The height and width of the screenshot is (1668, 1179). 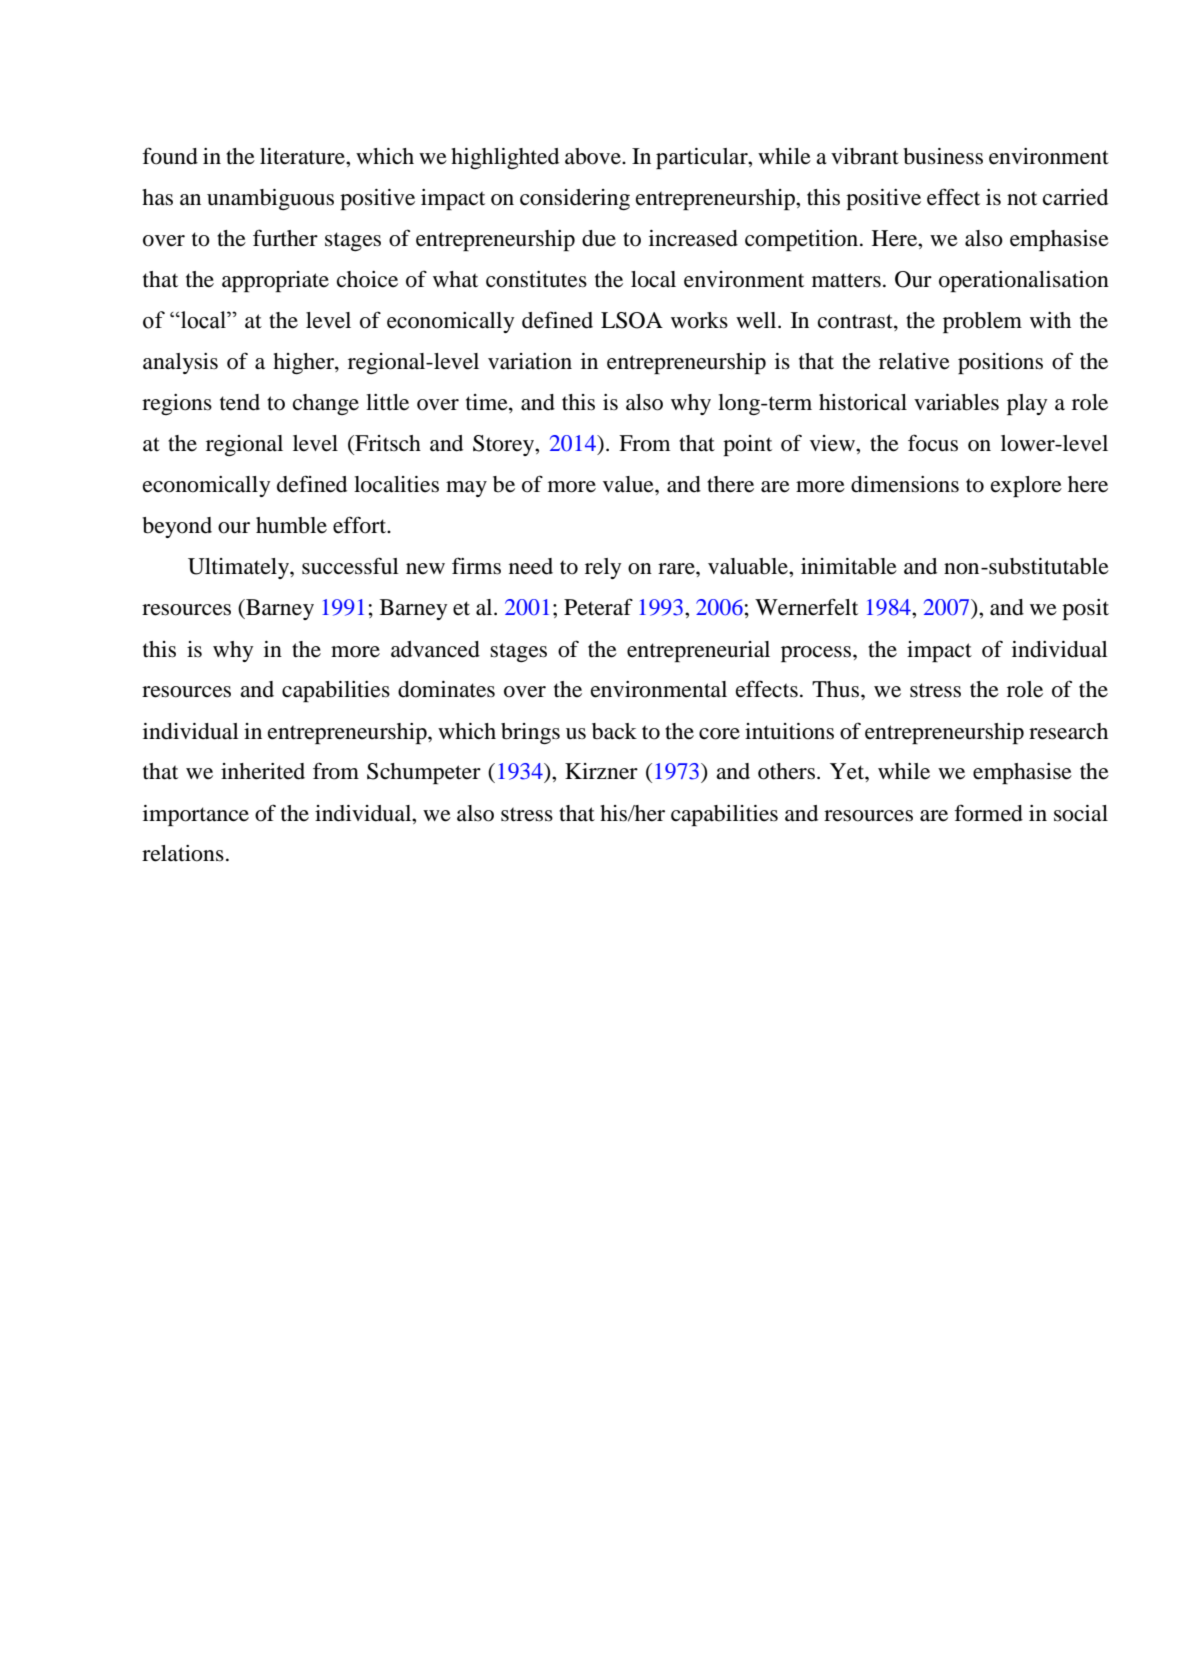 I want to click on variables, so click(x=956, y=402).
